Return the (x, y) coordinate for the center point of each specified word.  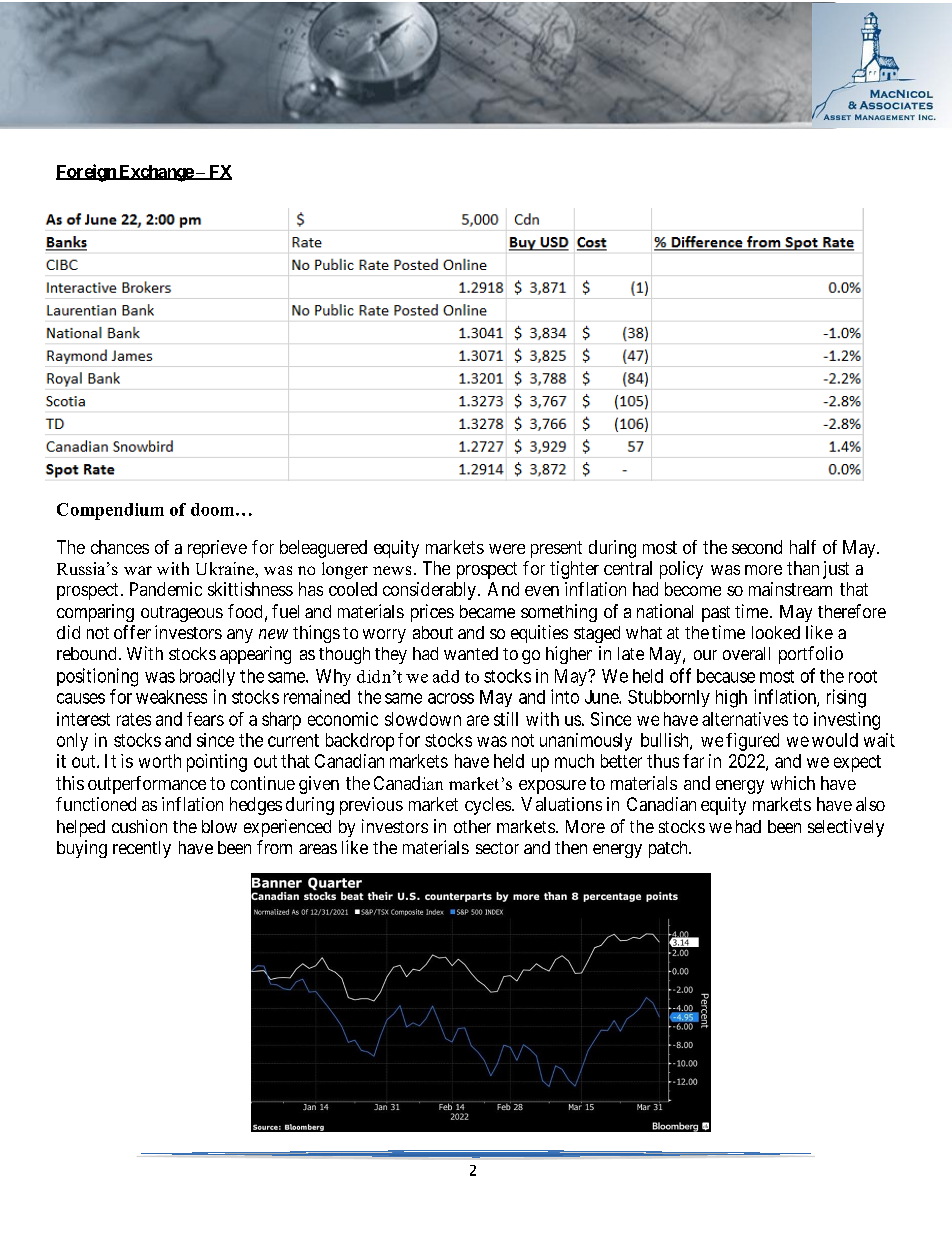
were (507, 549)
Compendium (110, 511)
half (803, 547)
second (757, 547)
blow (219, 826)
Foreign (87, 173)
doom (214, 509)
